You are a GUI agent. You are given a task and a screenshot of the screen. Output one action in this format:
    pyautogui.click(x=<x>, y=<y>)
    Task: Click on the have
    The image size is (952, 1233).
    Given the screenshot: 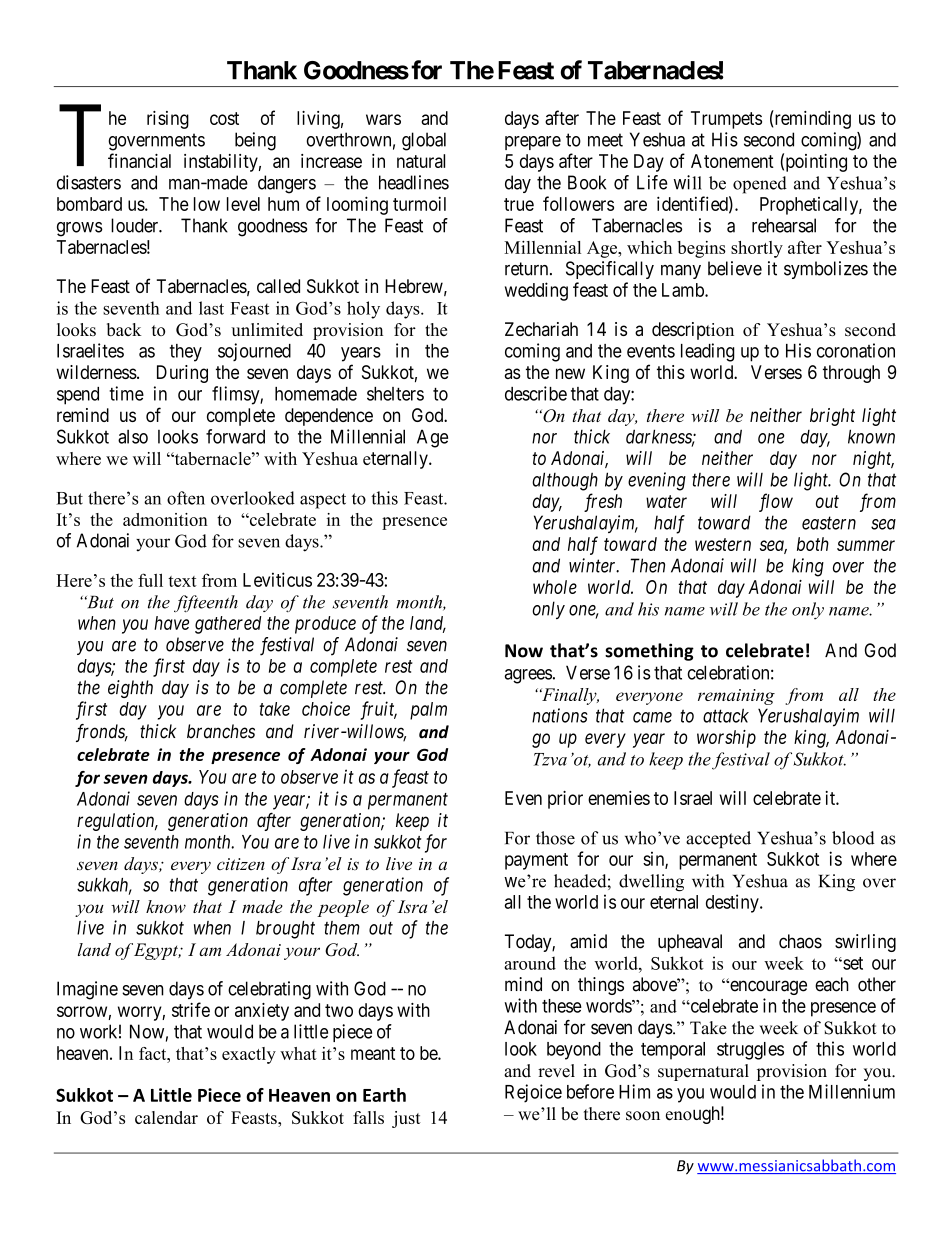 What is the action you would take?
    pyautogui.click(x=171, y=623)
